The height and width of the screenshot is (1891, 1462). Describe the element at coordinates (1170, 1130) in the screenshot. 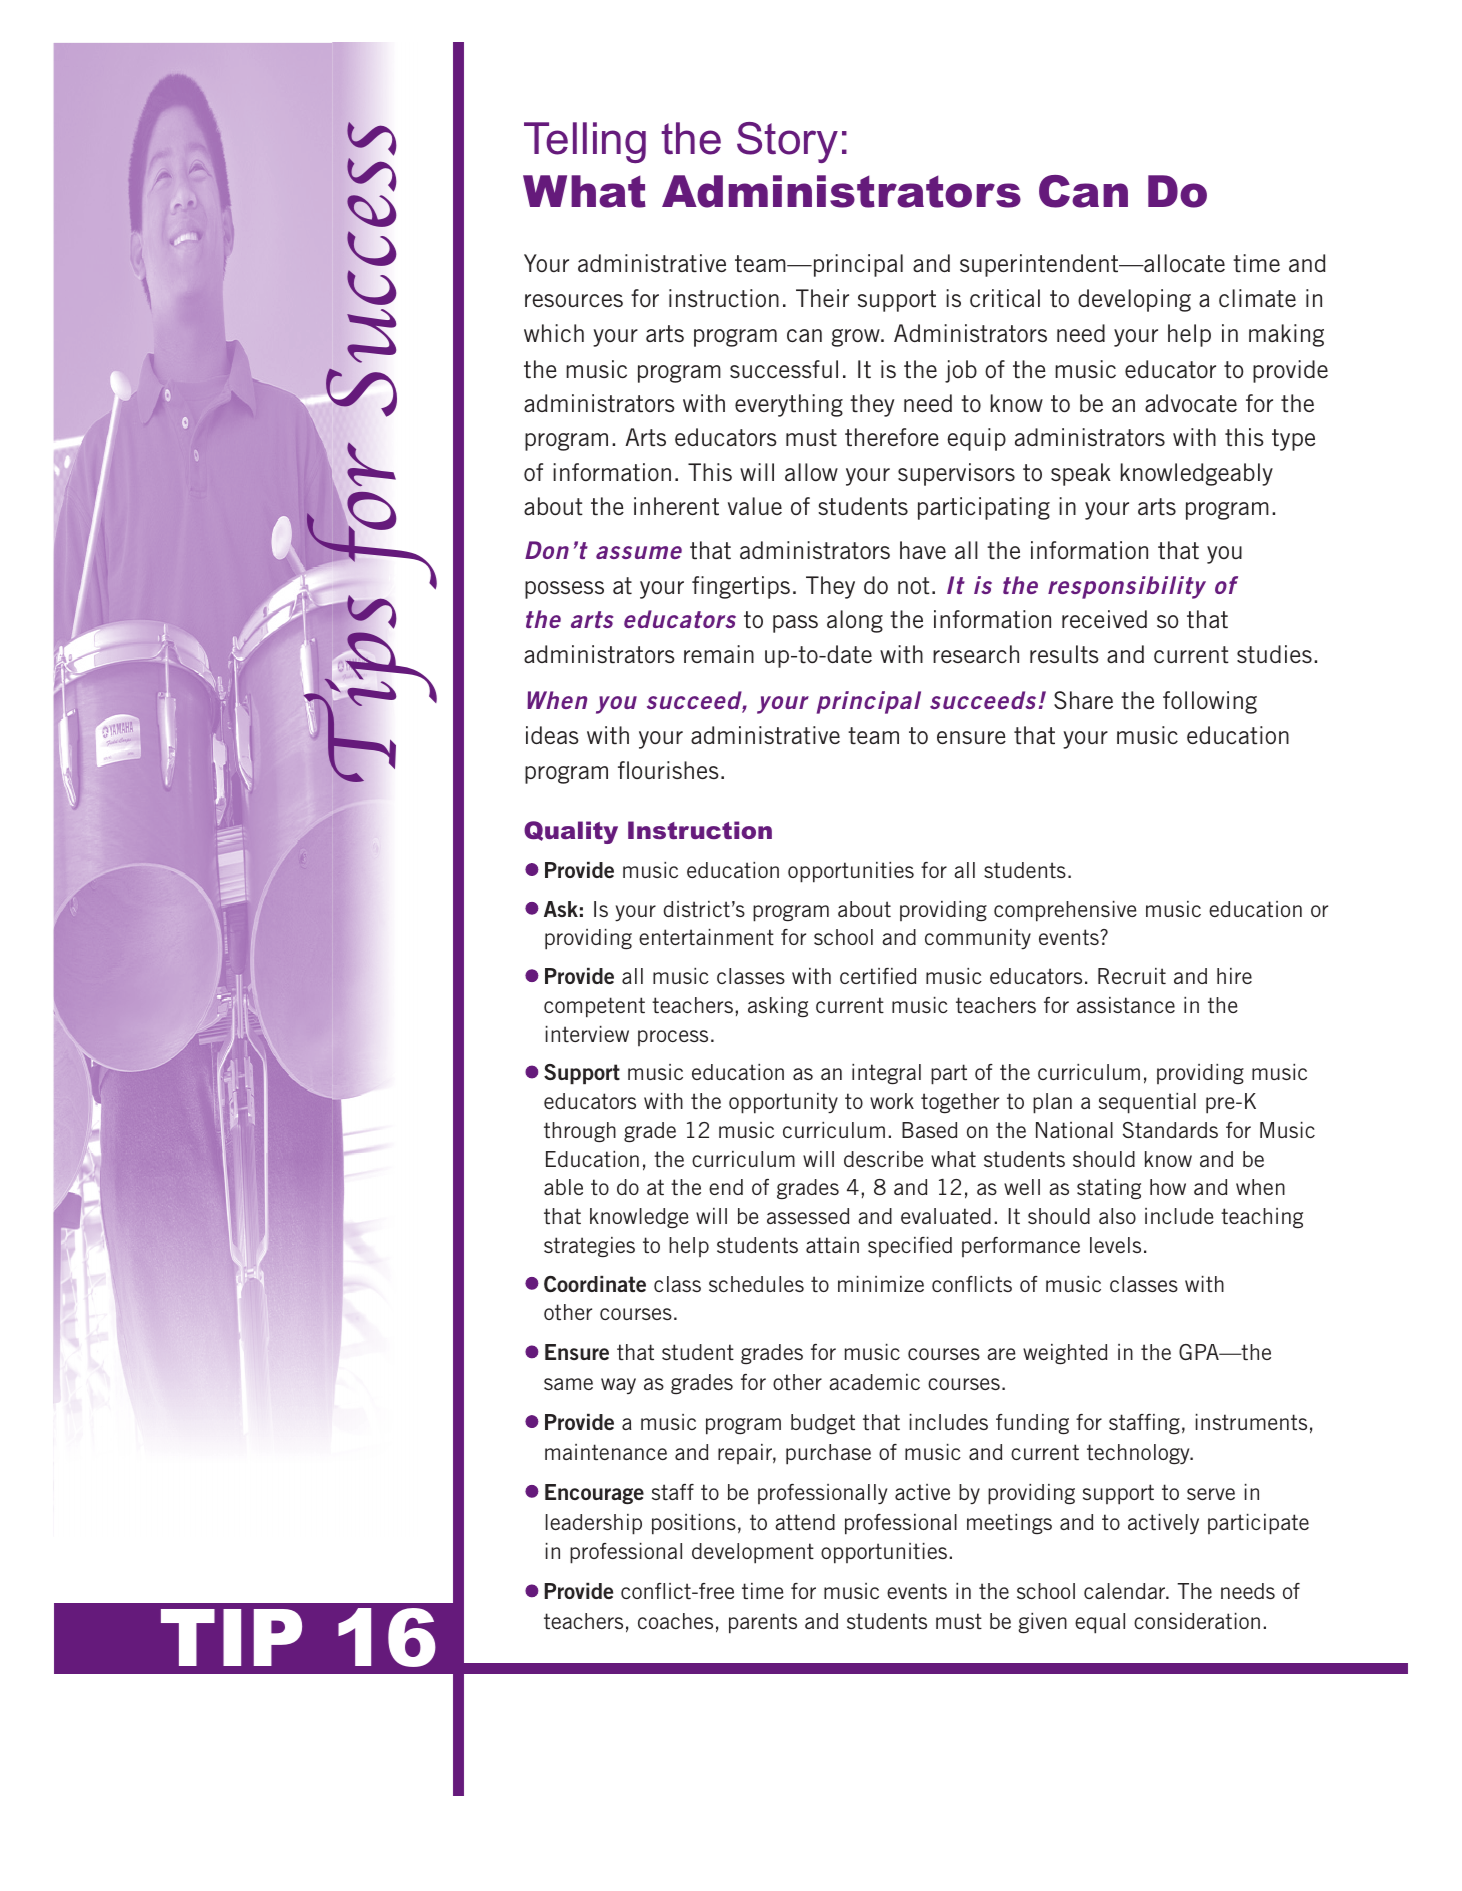

I see `Standards` at that location.
